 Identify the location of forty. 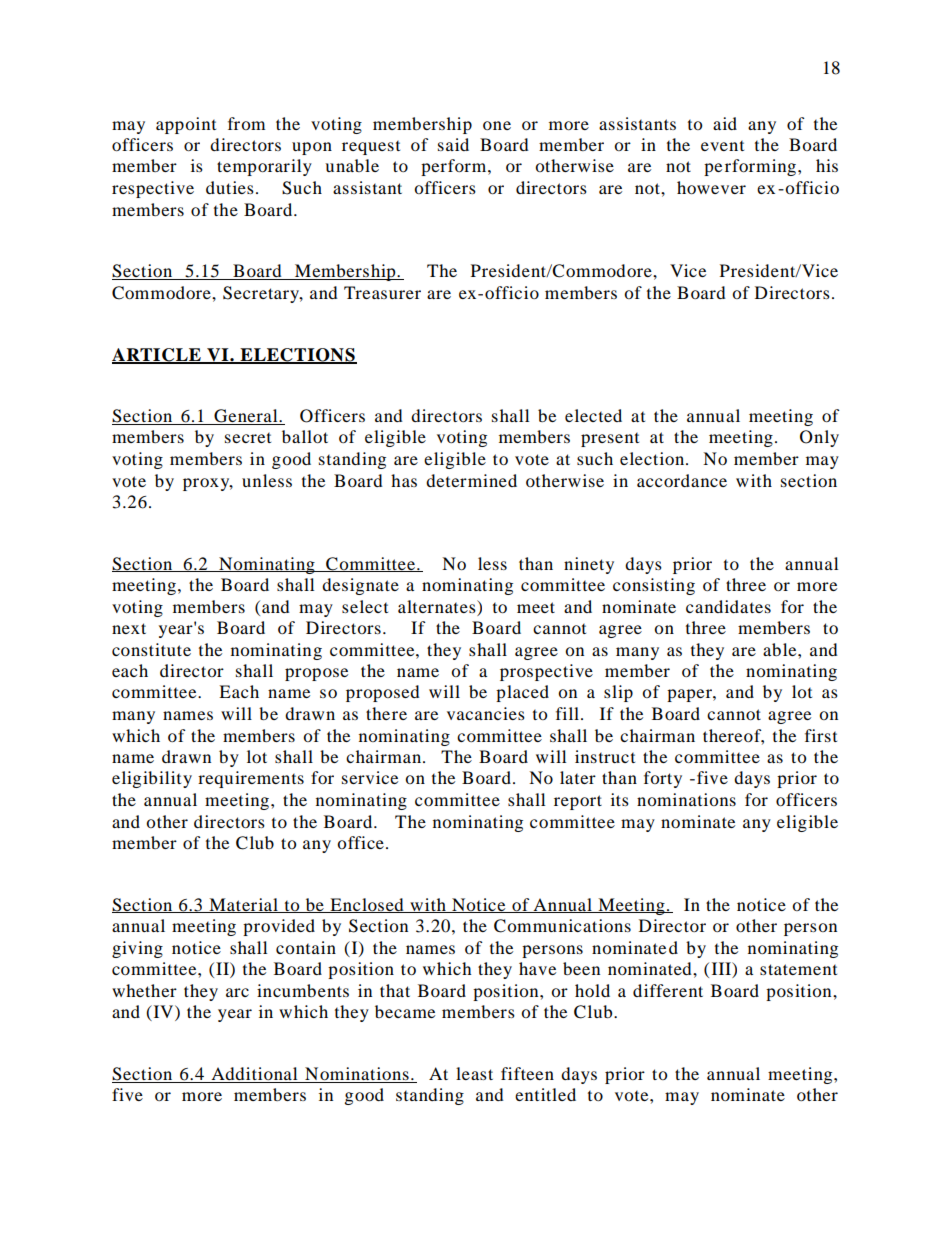
(663, 779).
